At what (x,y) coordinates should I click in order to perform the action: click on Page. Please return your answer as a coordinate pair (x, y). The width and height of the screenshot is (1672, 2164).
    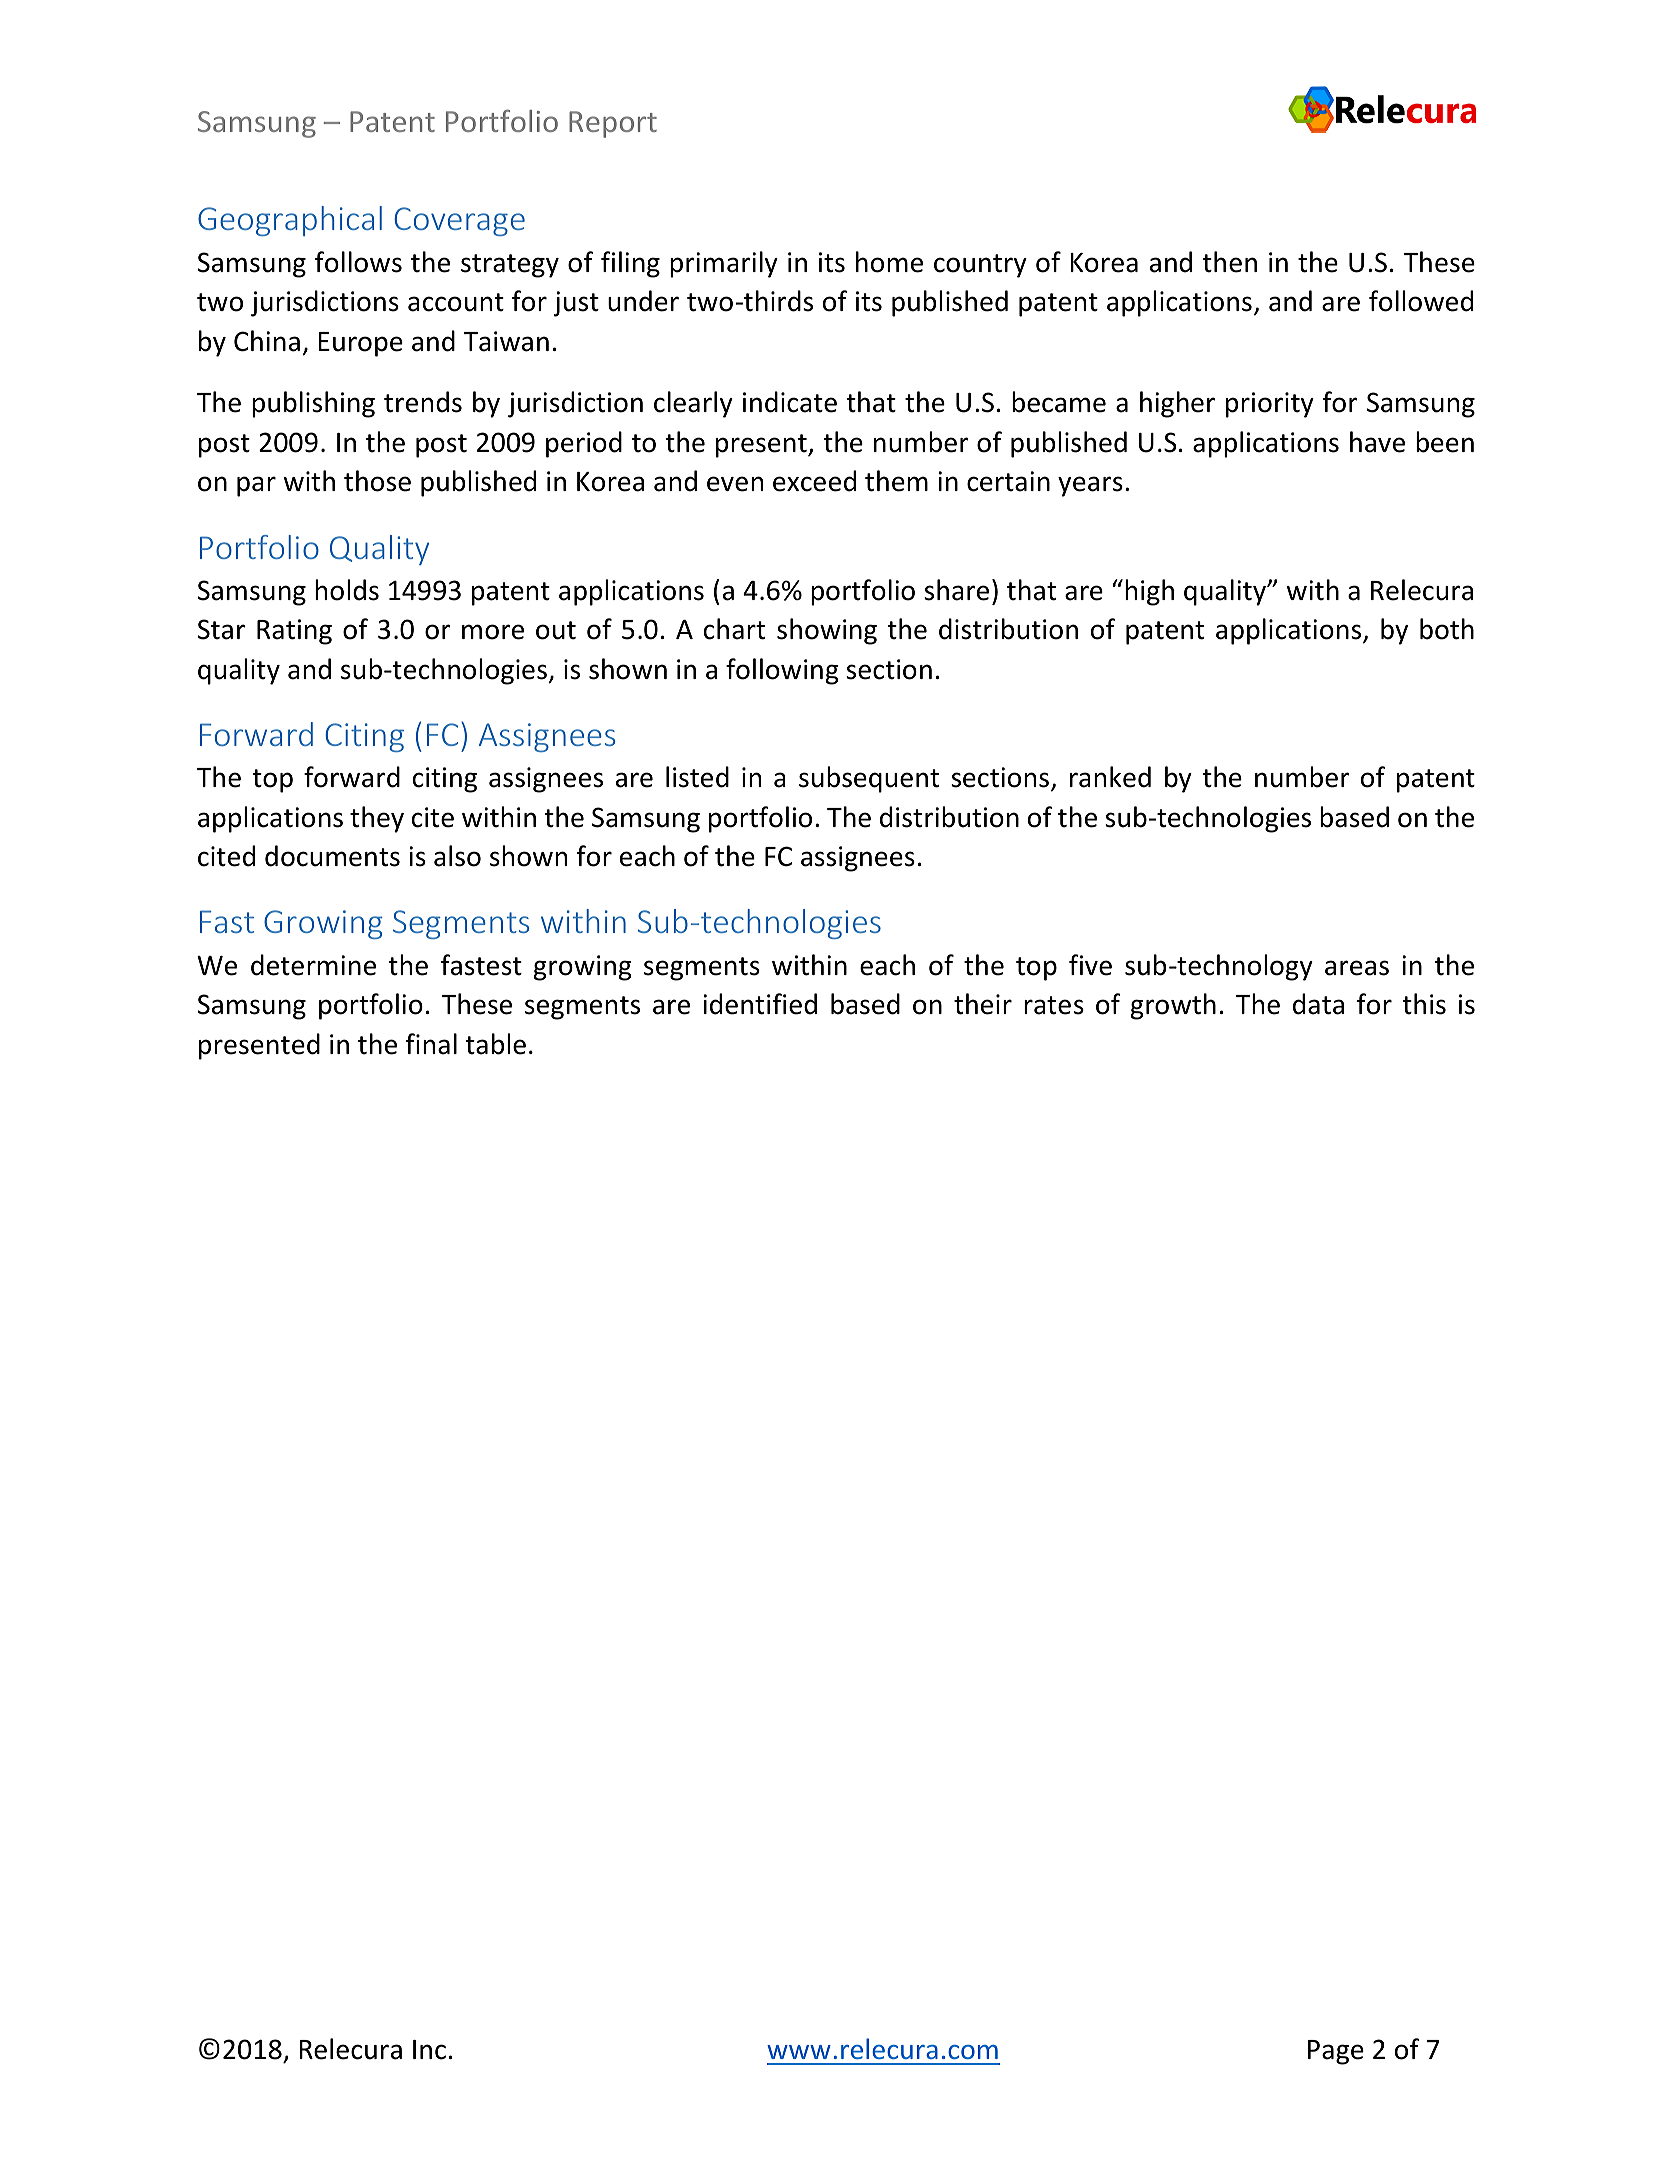
    Looking at the image, I should click on (1336, 2052).
